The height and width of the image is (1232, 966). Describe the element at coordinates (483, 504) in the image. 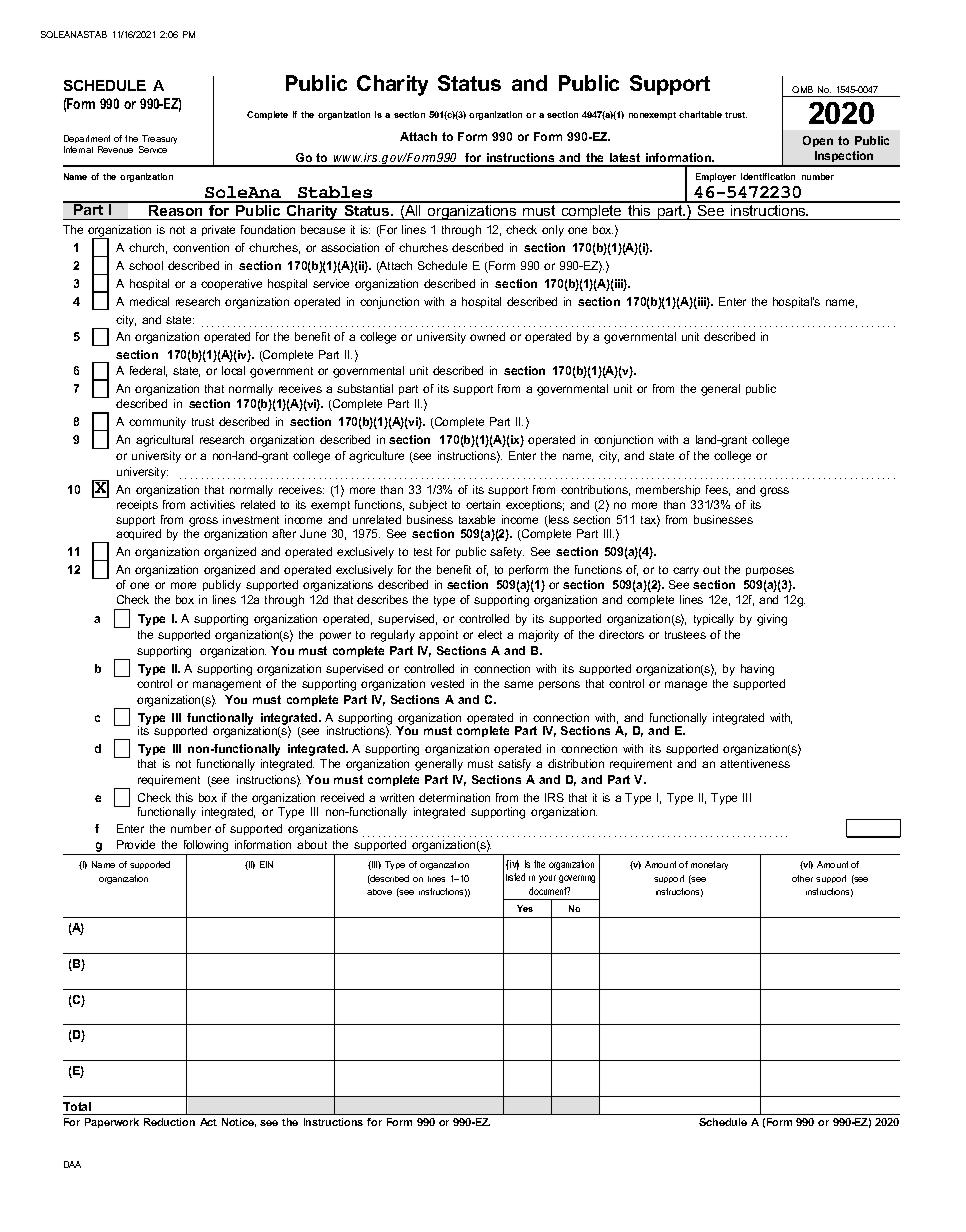

I see `certain` at that location.
